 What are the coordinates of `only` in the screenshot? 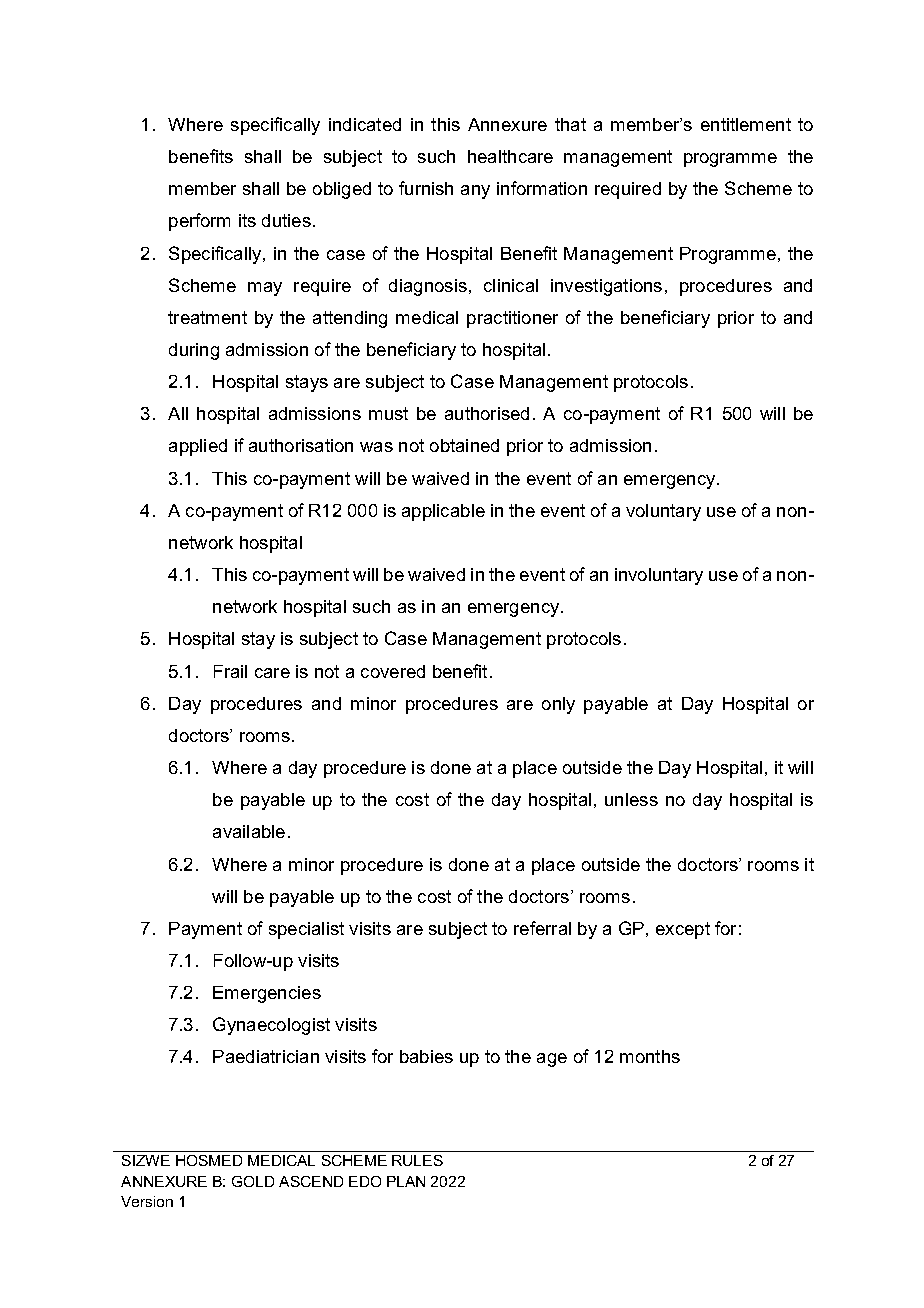 It's located at (558, 705).
